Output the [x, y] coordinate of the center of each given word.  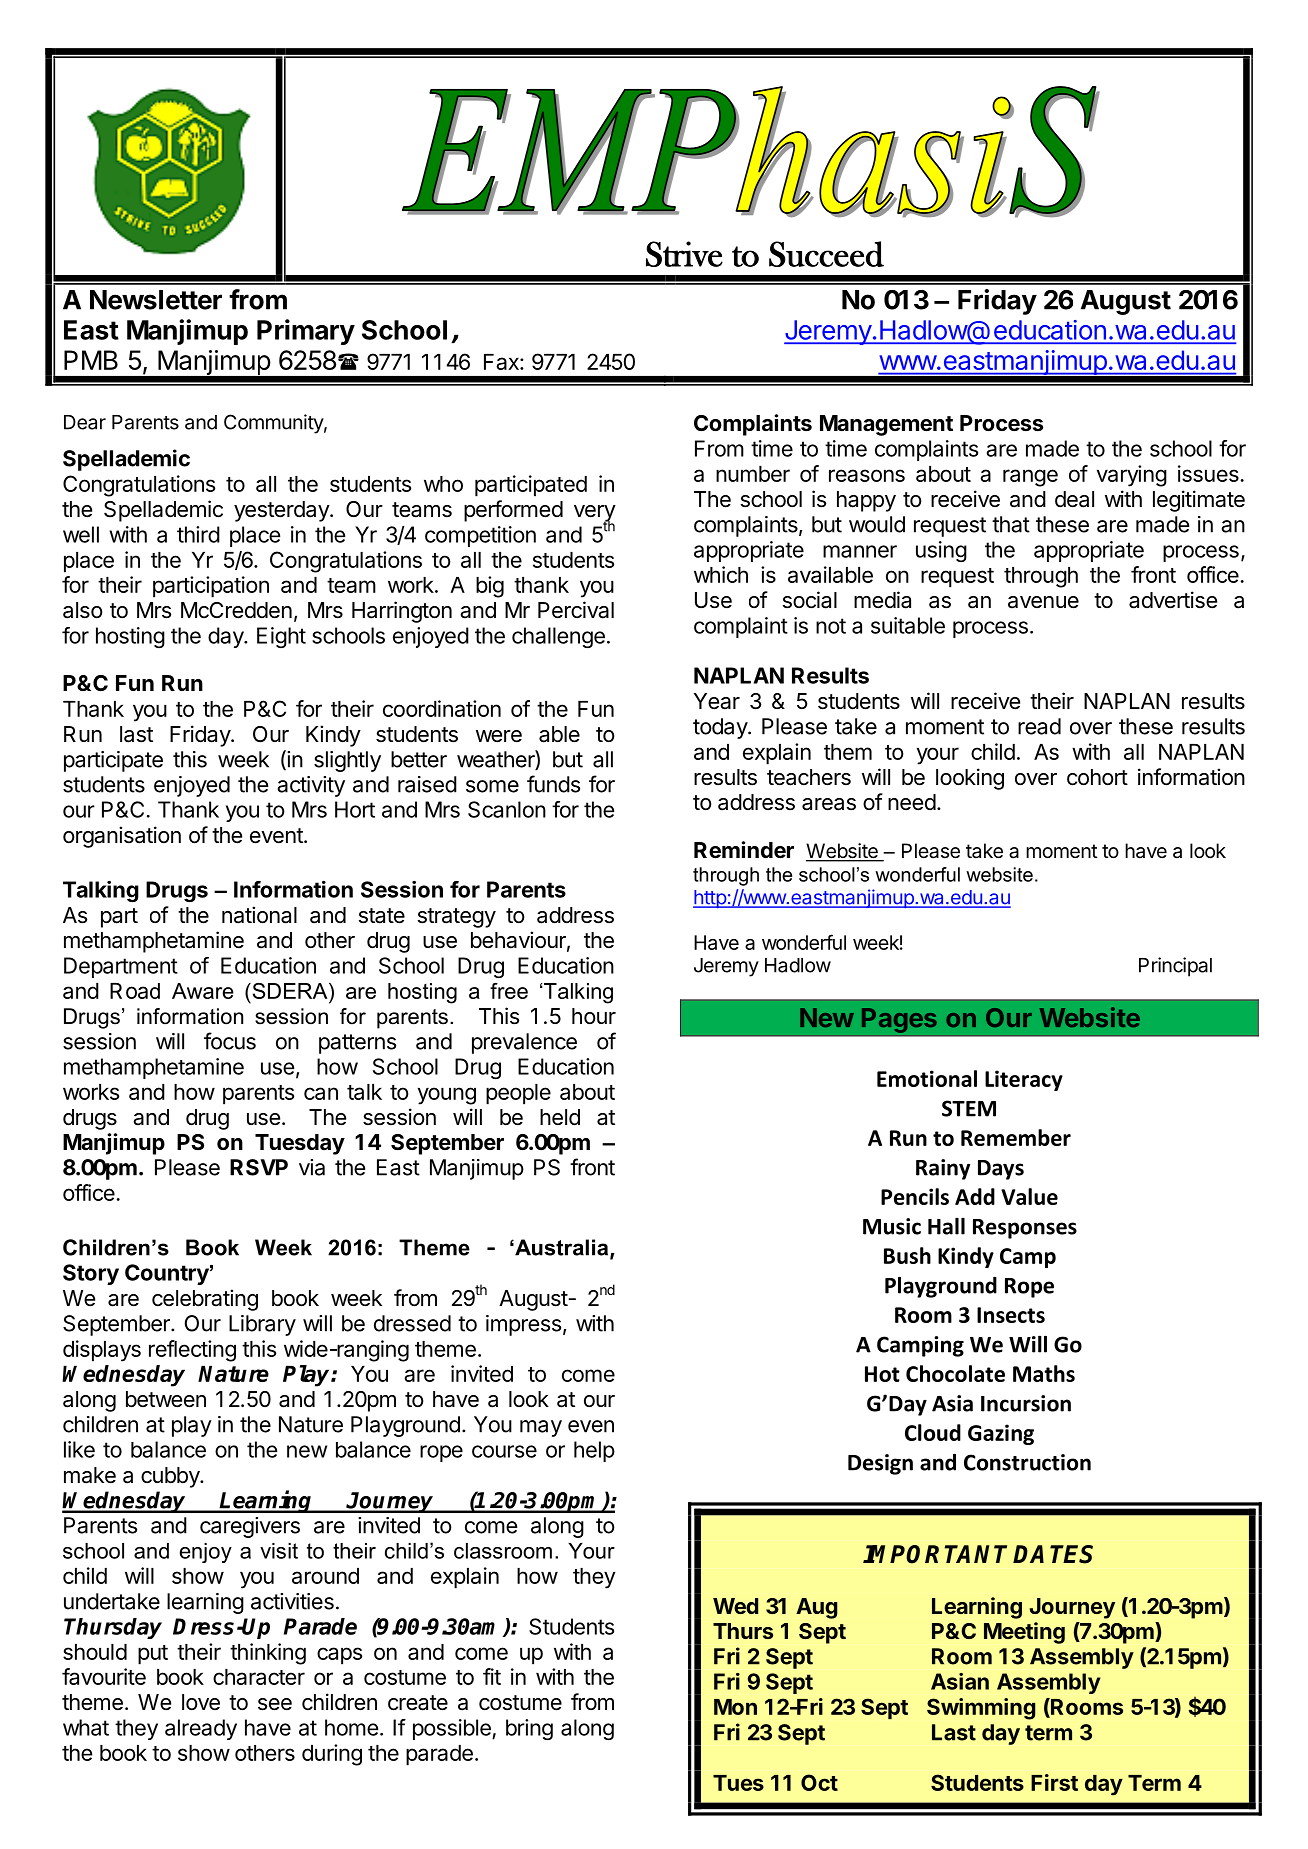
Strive [684, 254]
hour [594, 1016]
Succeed [826, 254]
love [201, 1702]
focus [230, 1041]
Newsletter [156, 300]
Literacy [1024, 1080]
